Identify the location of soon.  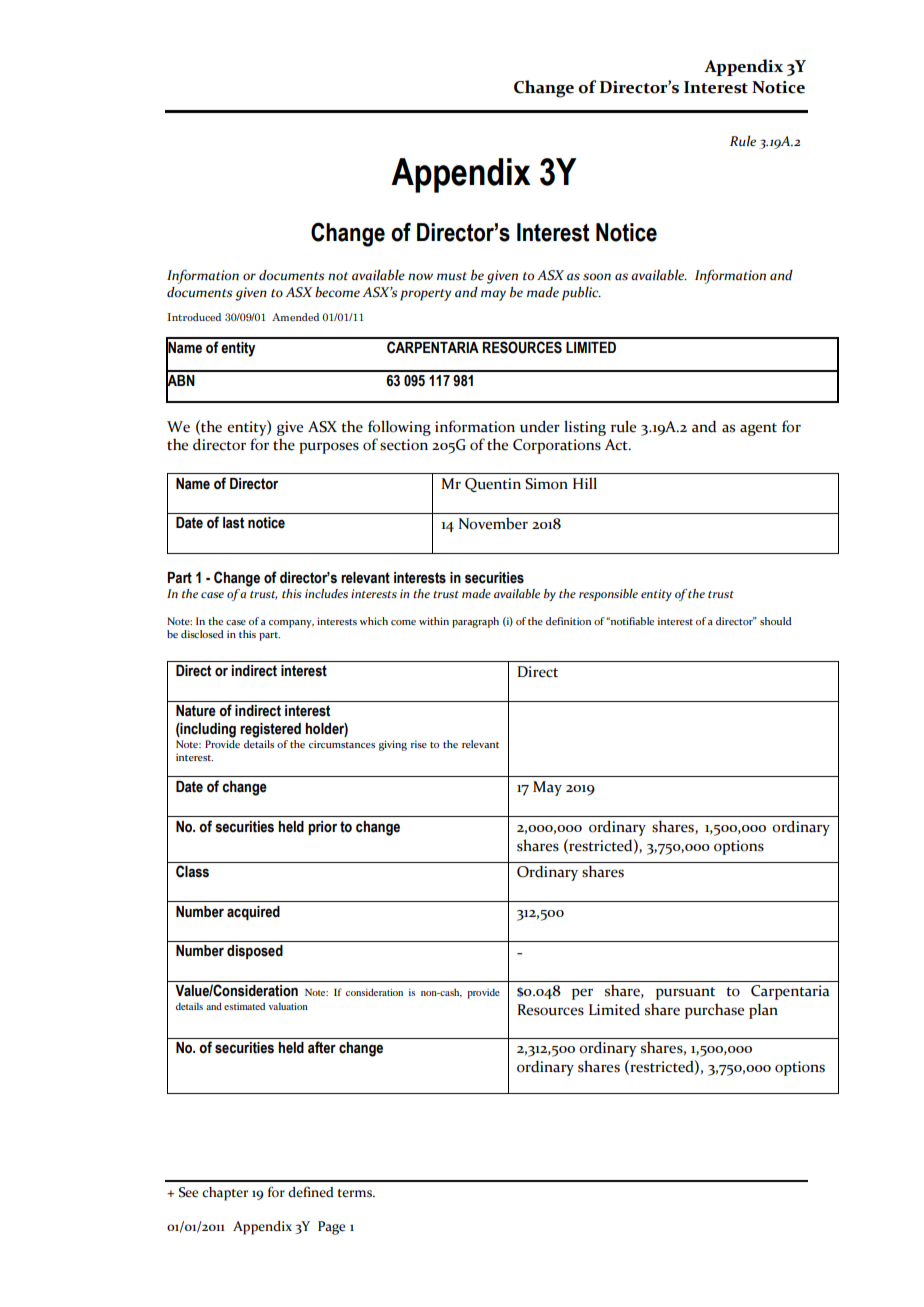
(597, 277).
